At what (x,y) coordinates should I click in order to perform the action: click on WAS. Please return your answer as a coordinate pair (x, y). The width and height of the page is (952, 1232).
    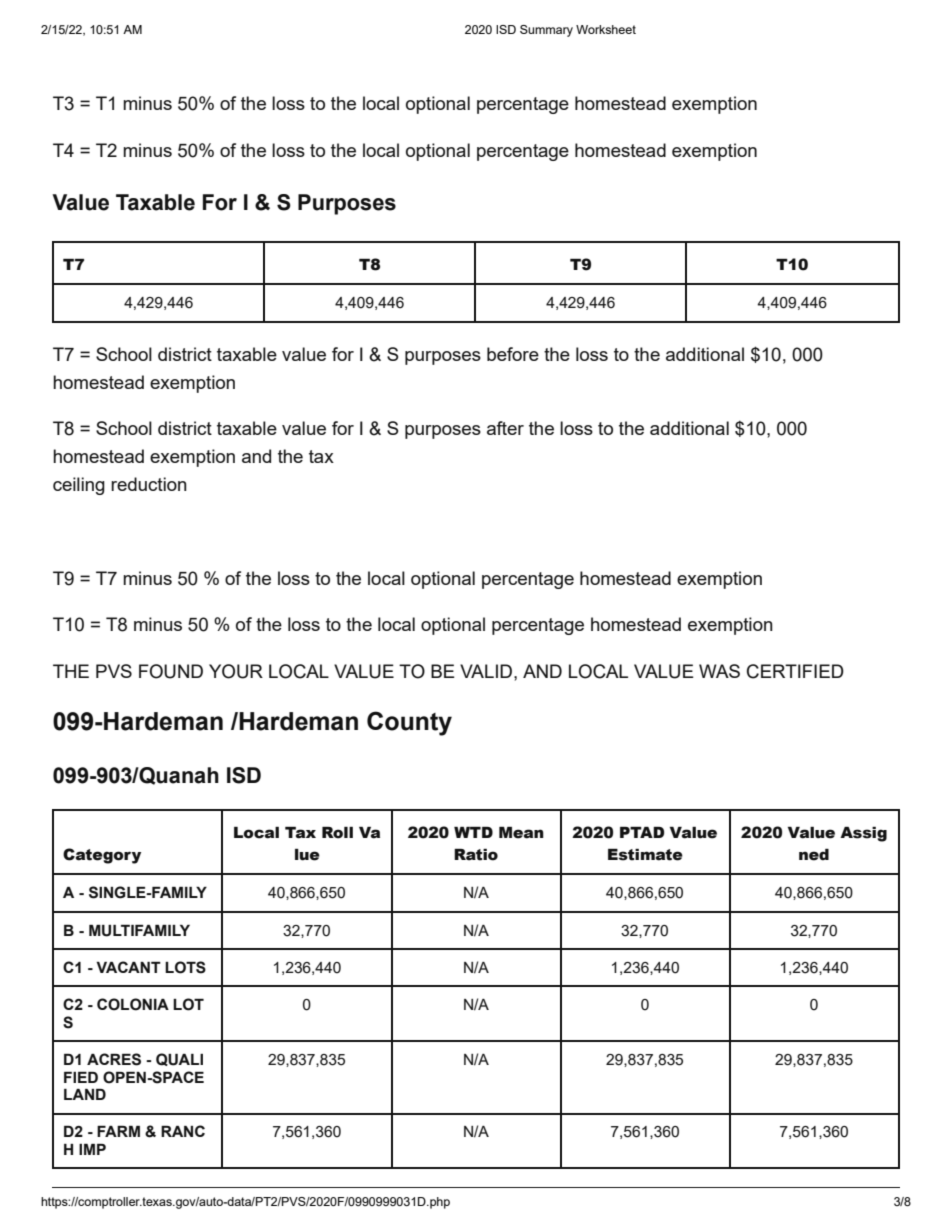
    Looking at the image, I should click on (719, 671).
